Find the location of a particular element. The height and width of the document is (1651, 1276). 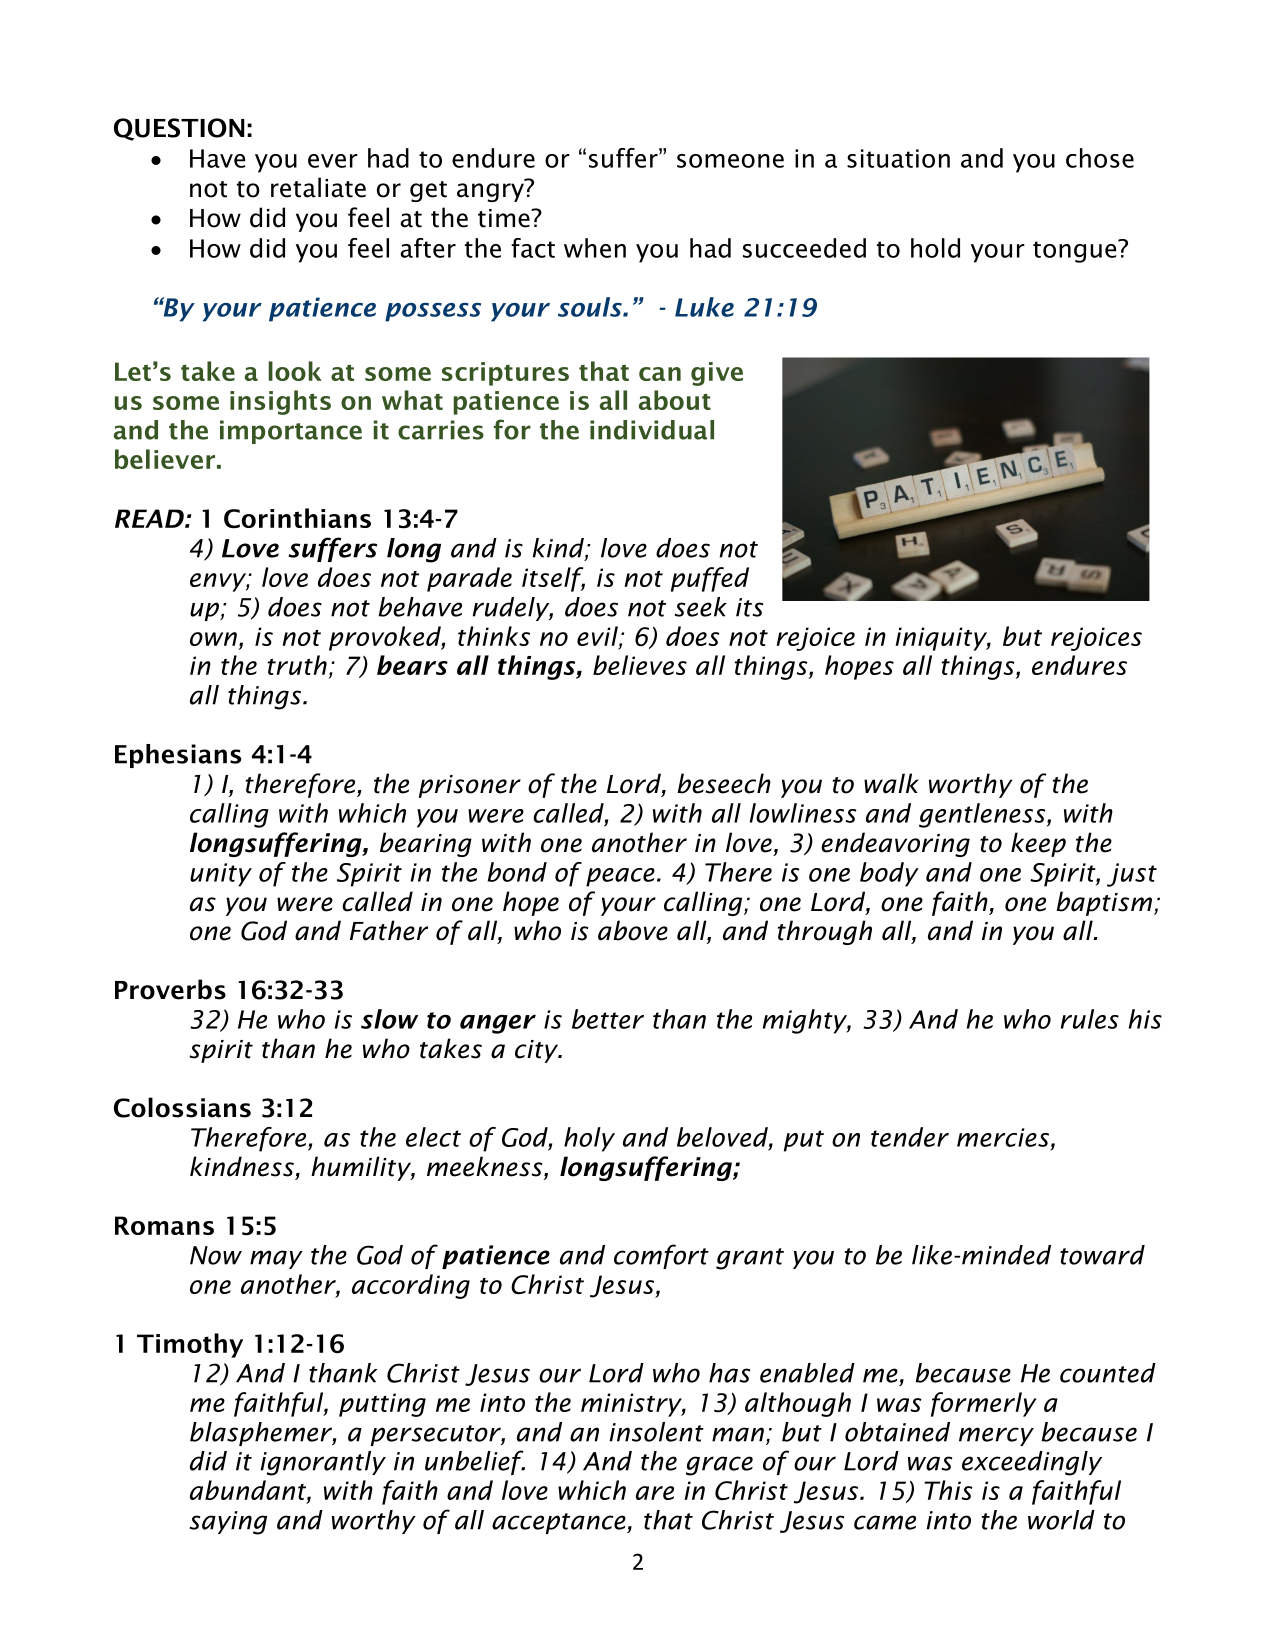

unity is located at coordinates (221, 875).
